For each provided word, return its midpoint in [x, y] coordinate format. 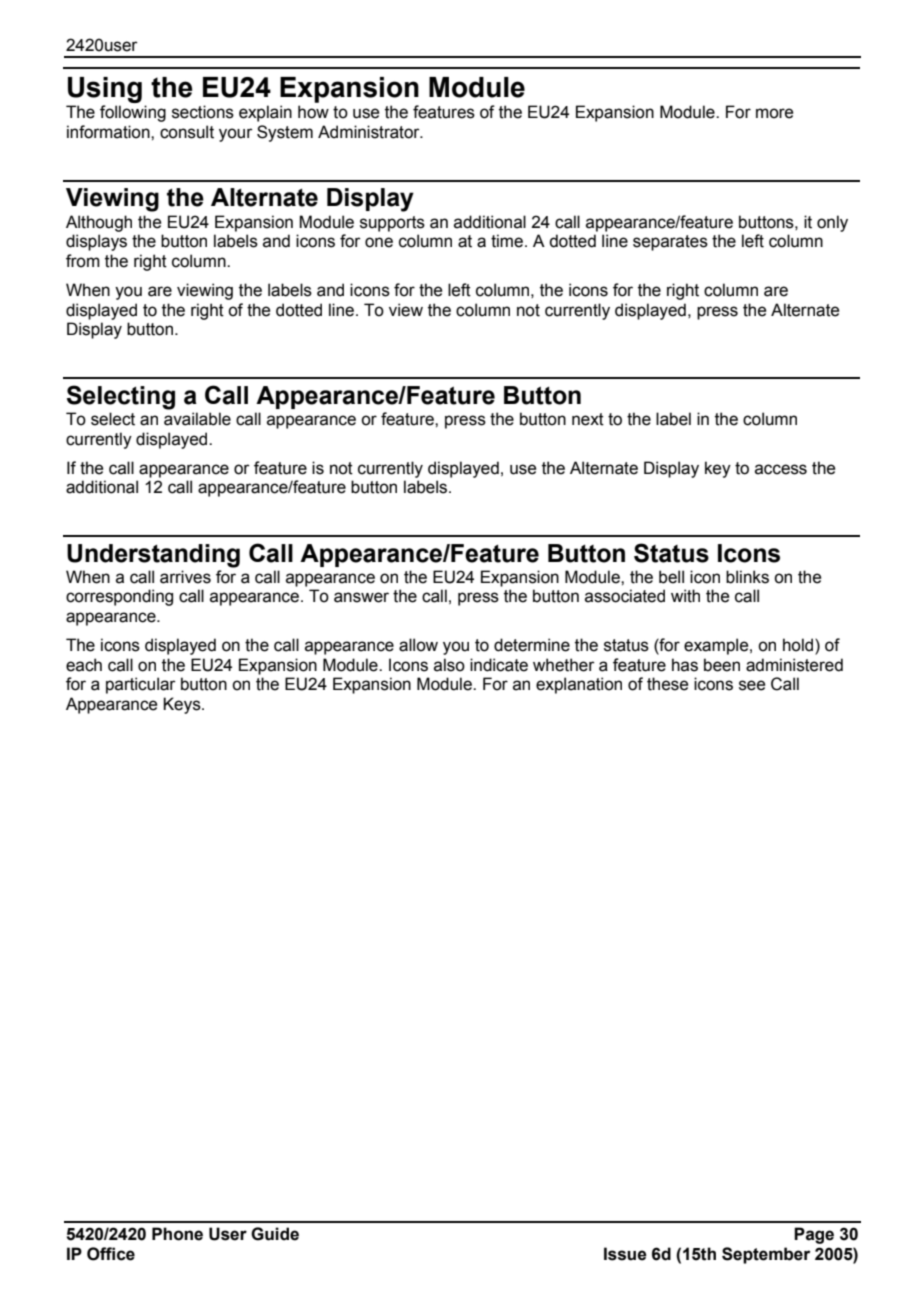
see [752, 685]
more [774, 113]
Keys [183, 705]
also [449, 665]
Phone [177, 1234]
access [781, 469]
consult [187, 132]
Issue [625, 1254]
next [588, 419]
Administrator [370, 132]
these [667, 684]
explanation [579, 685]
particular [141, 685]
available [197, 419]
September [766, 1255]
